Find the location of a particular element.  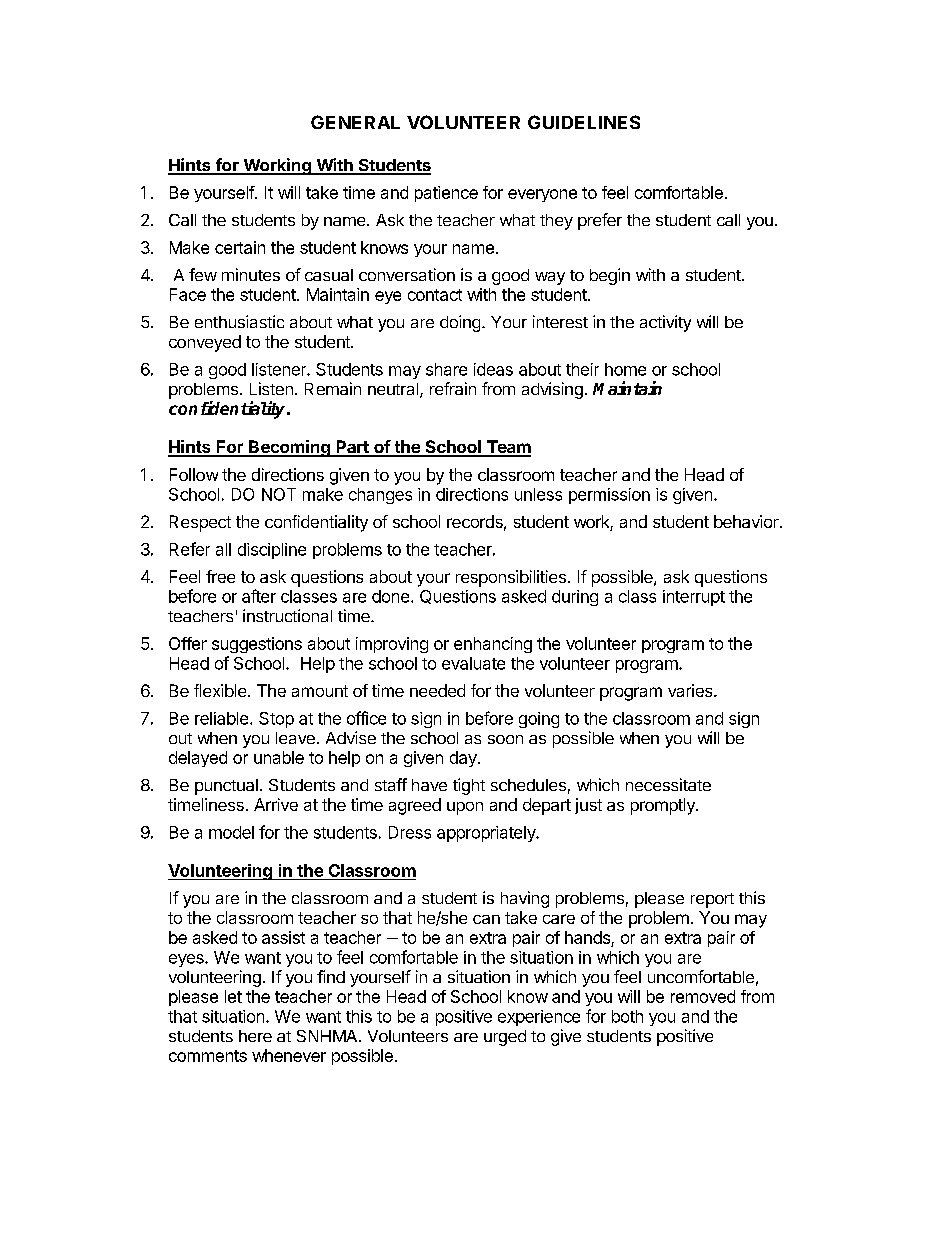

GENERAL is located at coordinates (355, 122).
